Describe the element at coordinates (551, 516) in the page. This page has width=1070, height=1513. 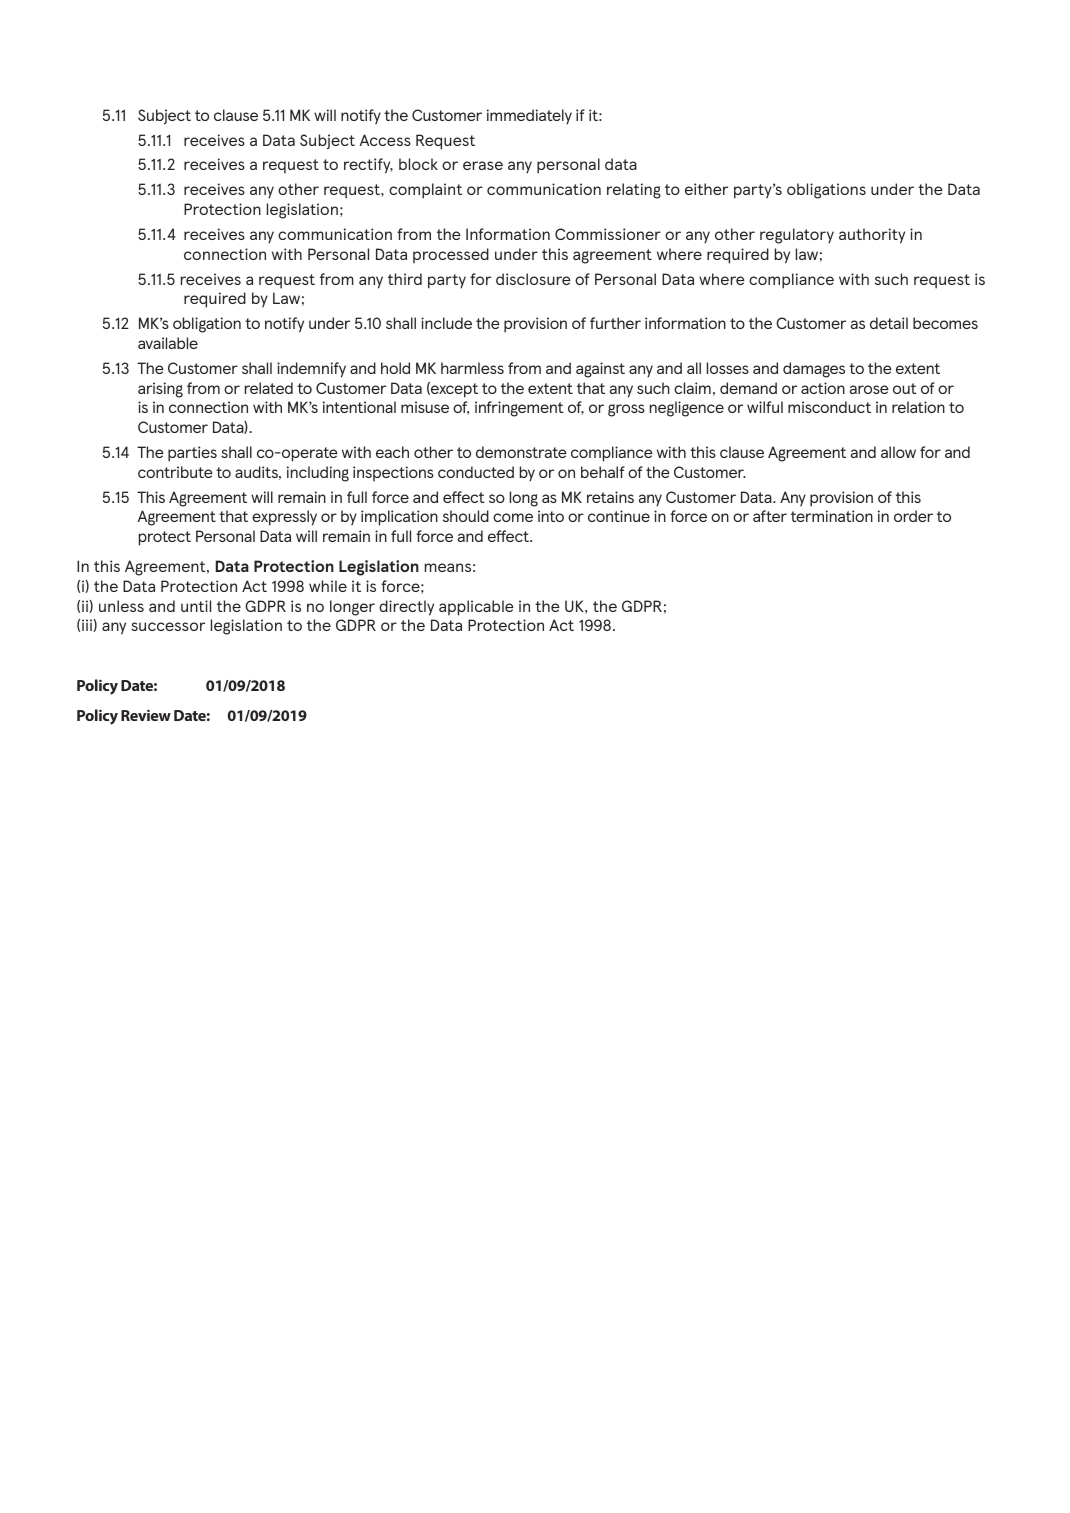
I see `into` at that location.
